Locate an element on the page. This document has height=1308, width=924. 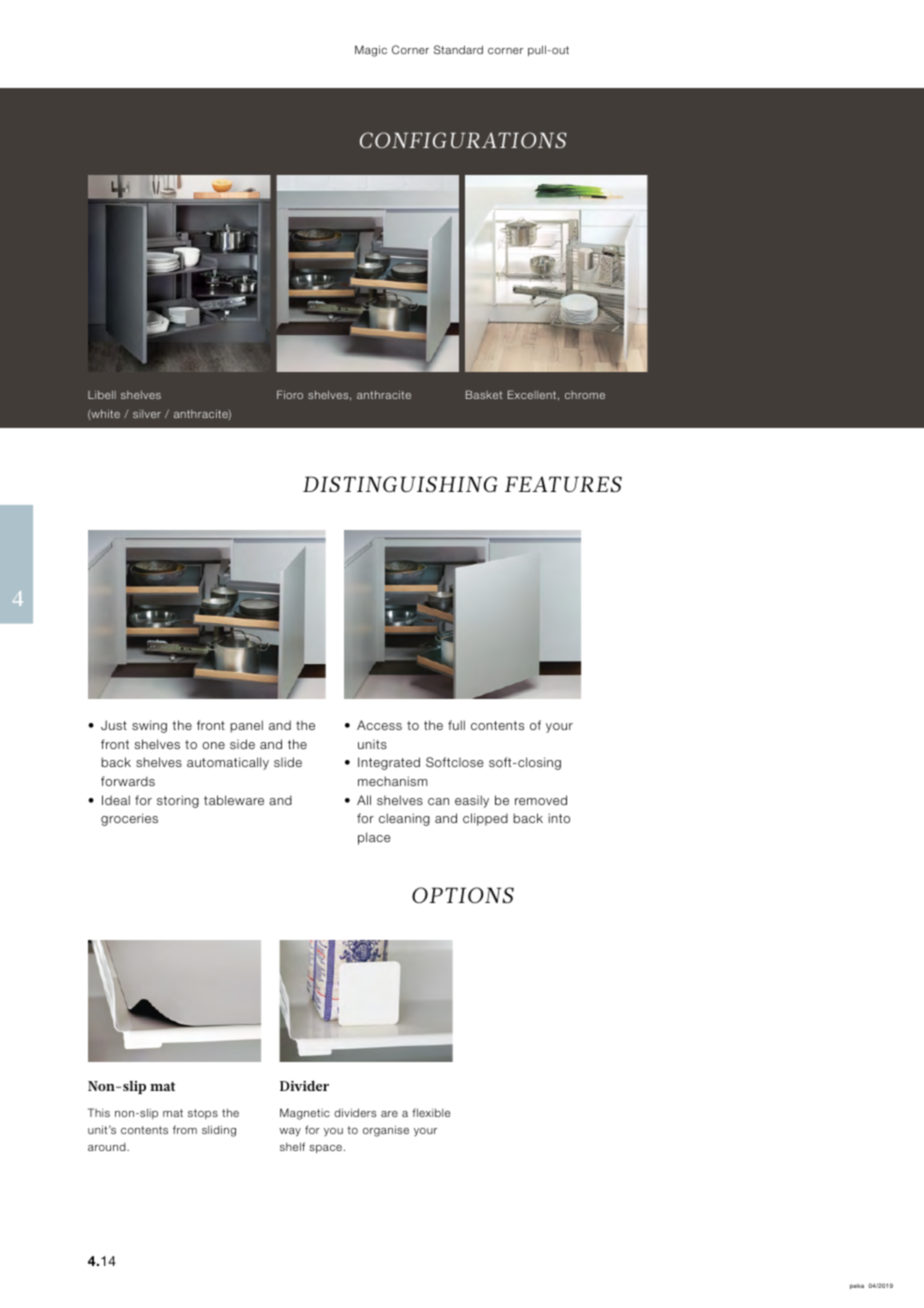
Magic is located at coordinates (371, 51).
